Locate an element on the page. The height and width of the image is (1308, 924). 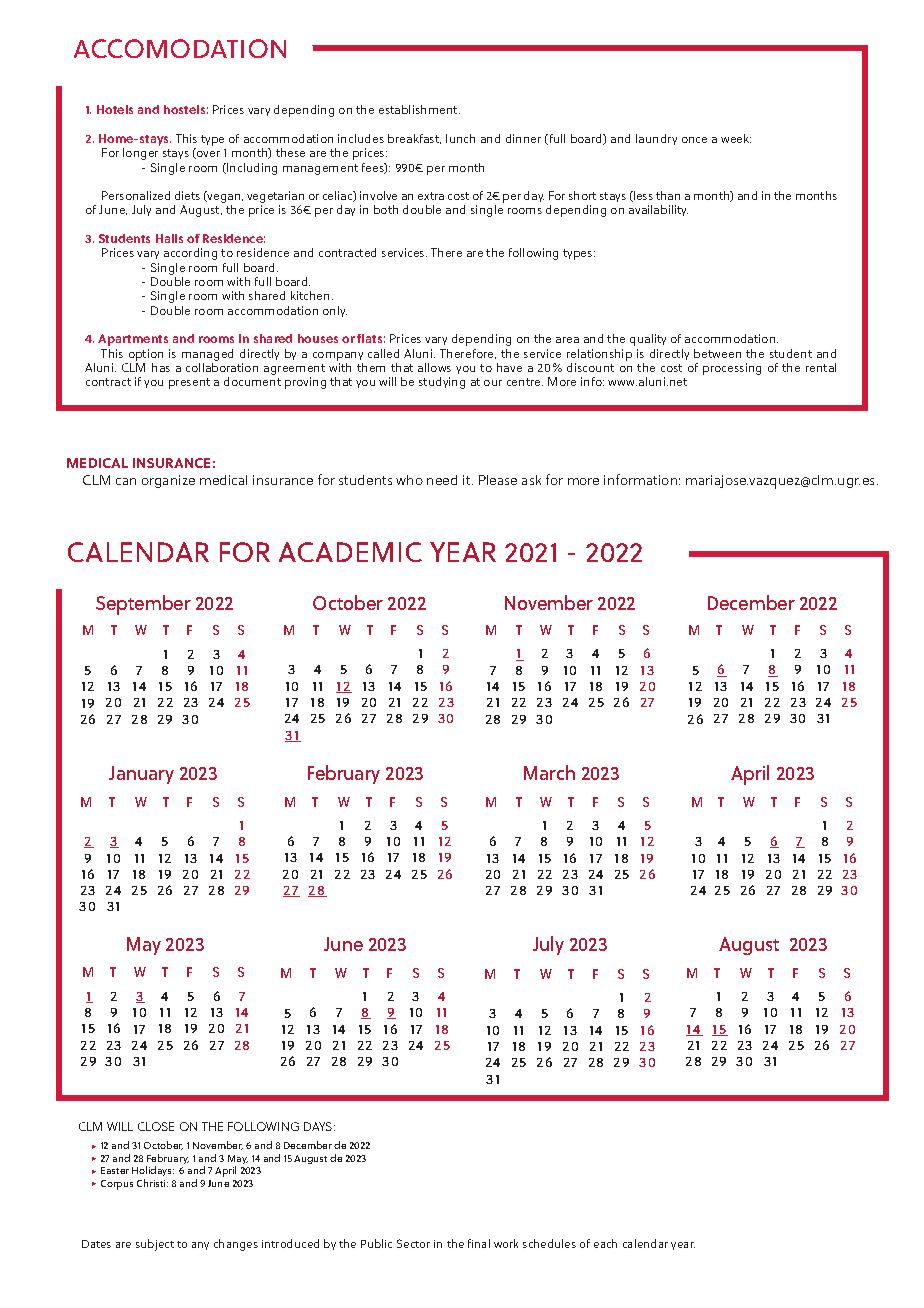
ACADEMIC is located at coordinates (350, 552).
